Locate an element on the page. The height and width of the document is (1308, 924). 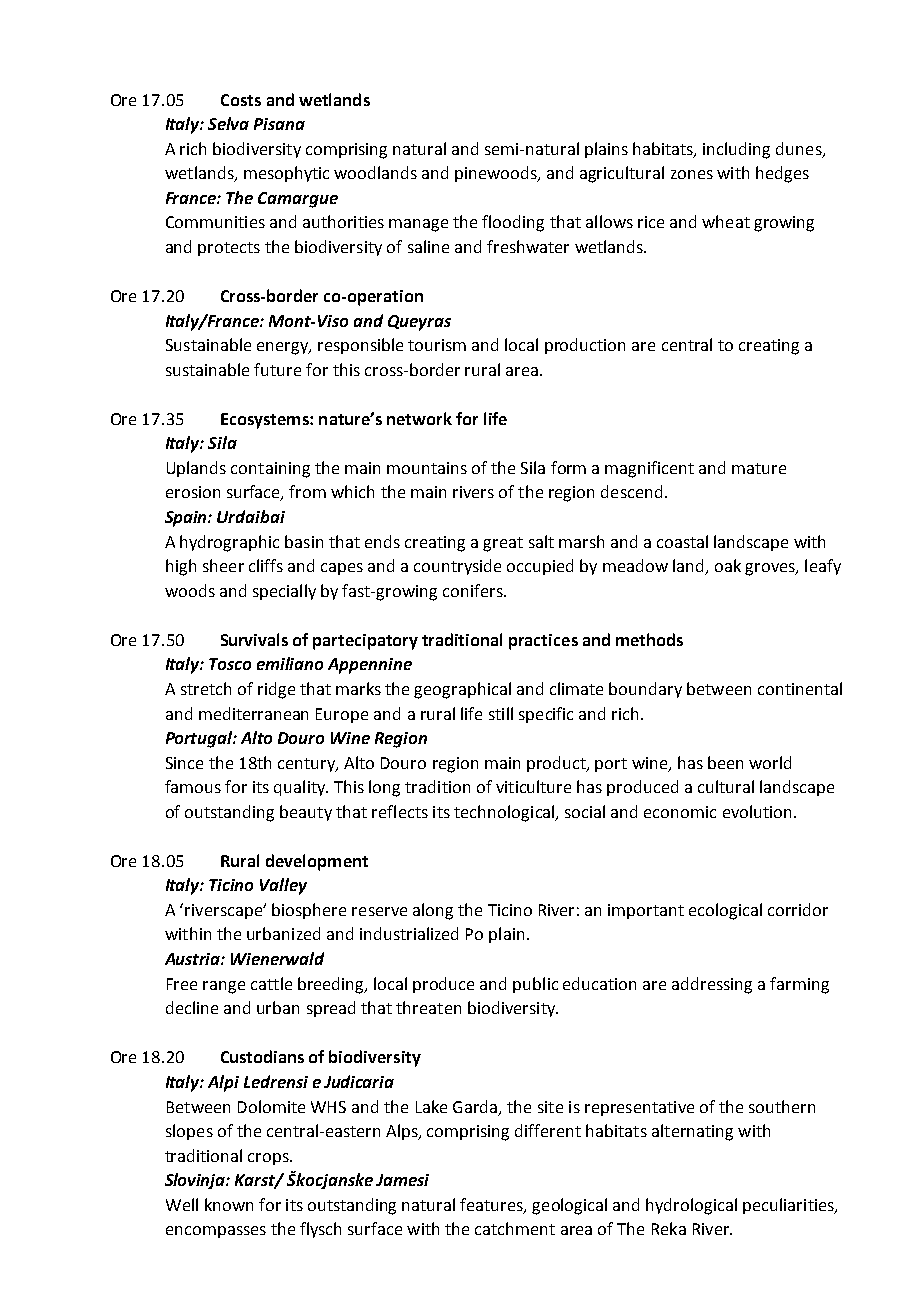
continental is located at coordinates (800, 688).
